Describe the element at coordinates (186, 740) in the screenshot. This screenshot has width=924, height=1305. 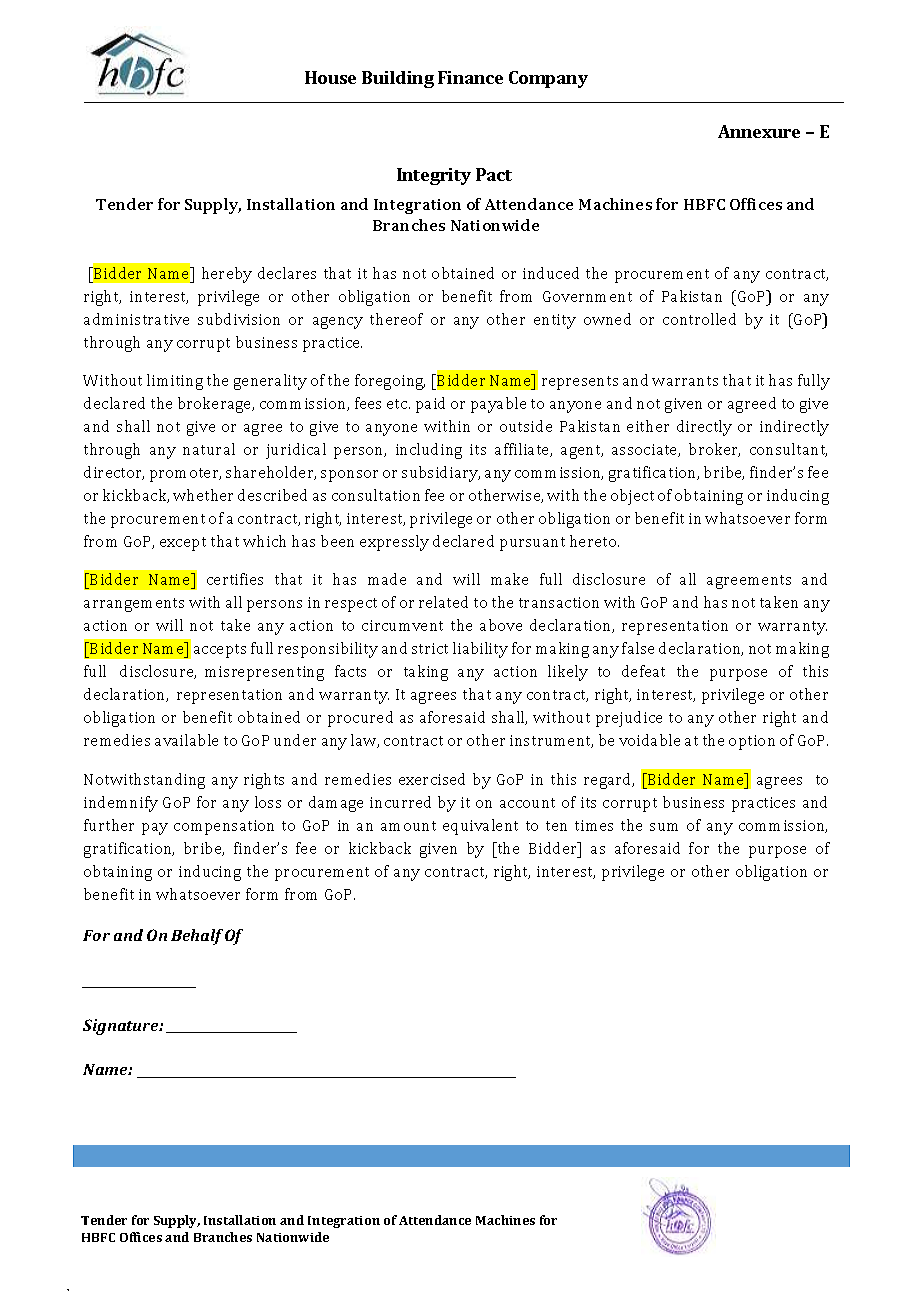
I see `available` at that location.
